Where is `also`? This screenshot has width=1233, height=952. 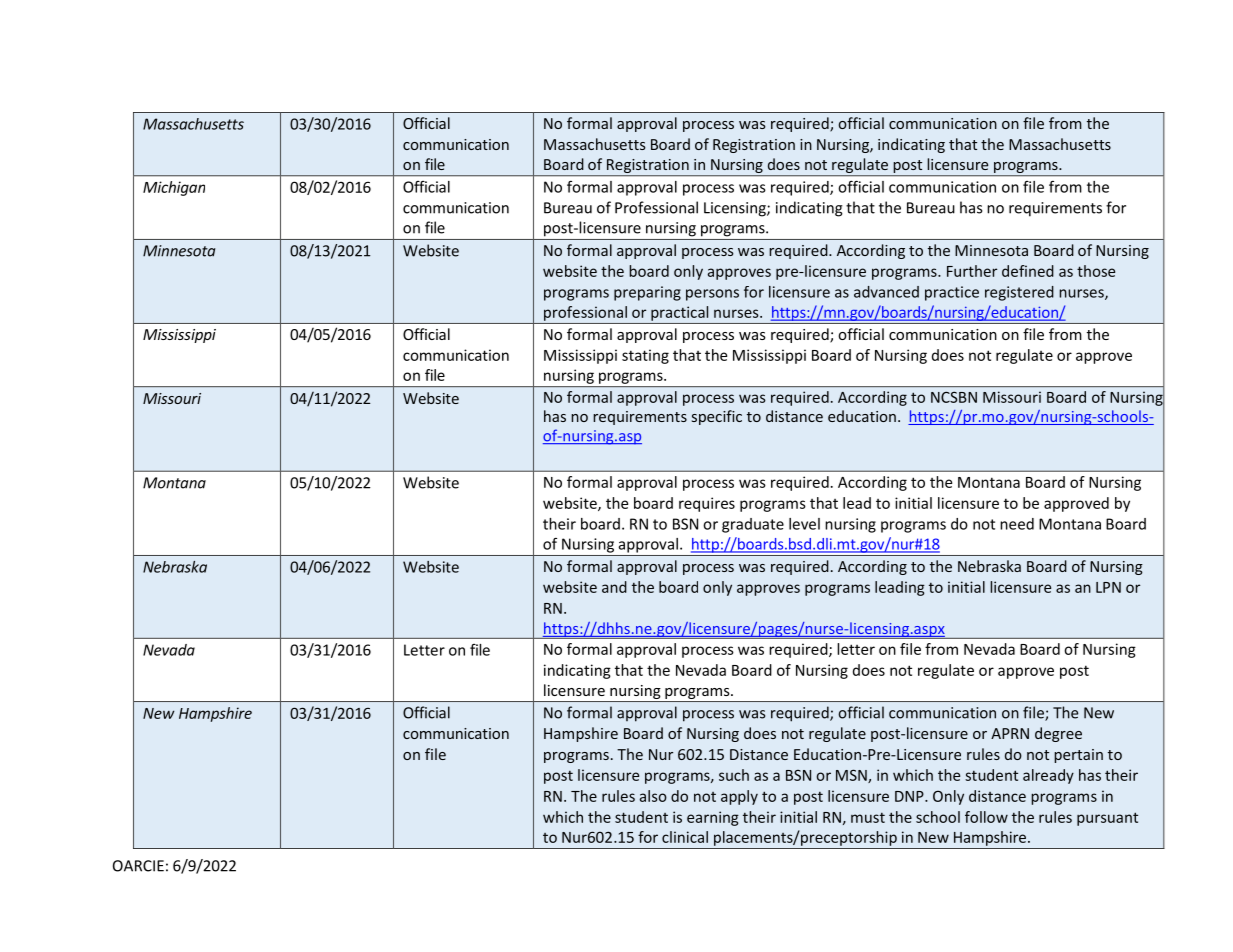 also is located at coordinates (653, 796).
